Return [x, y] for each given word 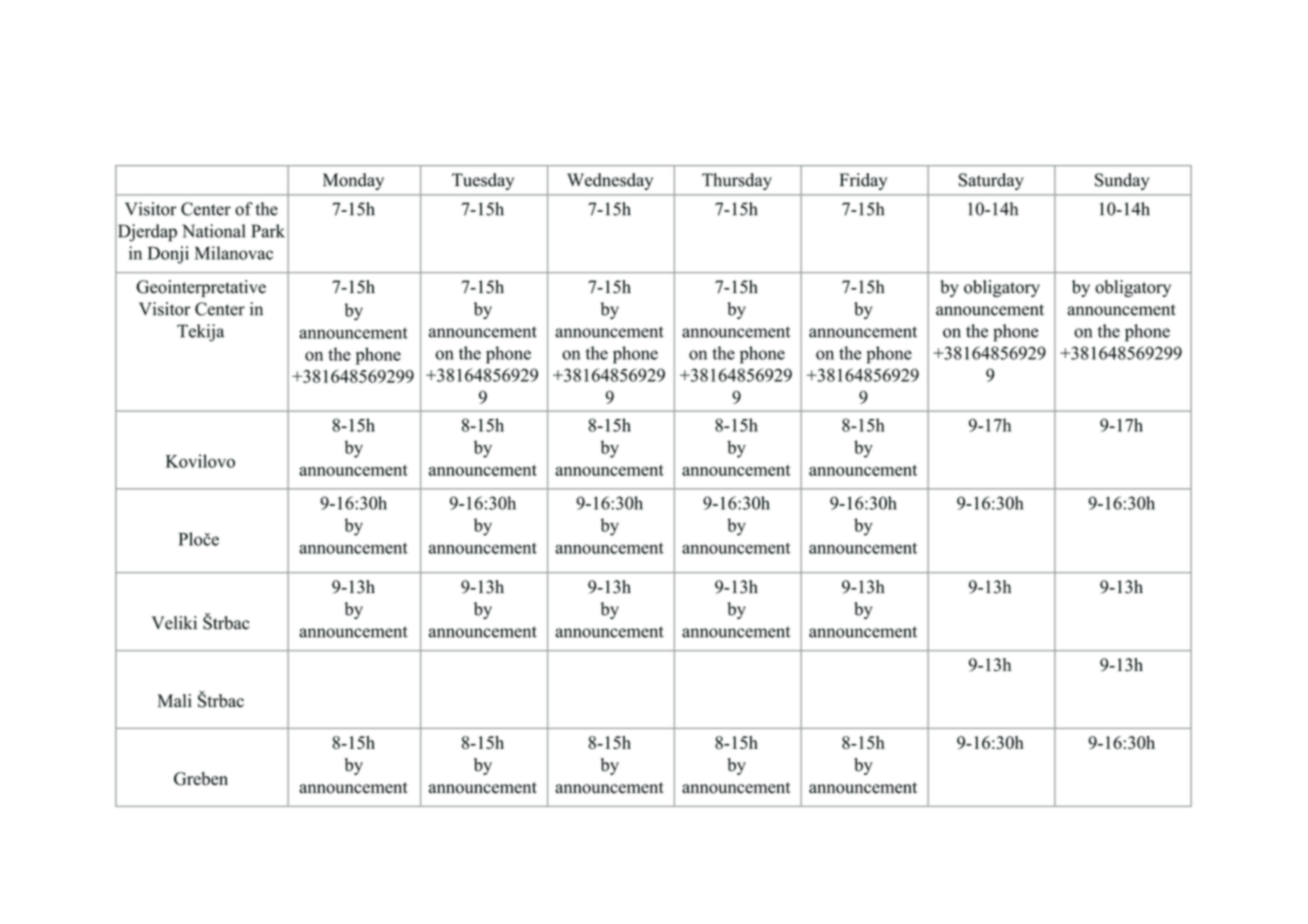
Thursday [737, 181]
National [213, 231]
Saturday [991, 181]
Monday [353, 181]
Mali [175, 700]
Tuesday [483, 181]
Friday [863, 181]
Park [268, 231]
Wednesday [610, 181]
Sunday [1122, 181]
